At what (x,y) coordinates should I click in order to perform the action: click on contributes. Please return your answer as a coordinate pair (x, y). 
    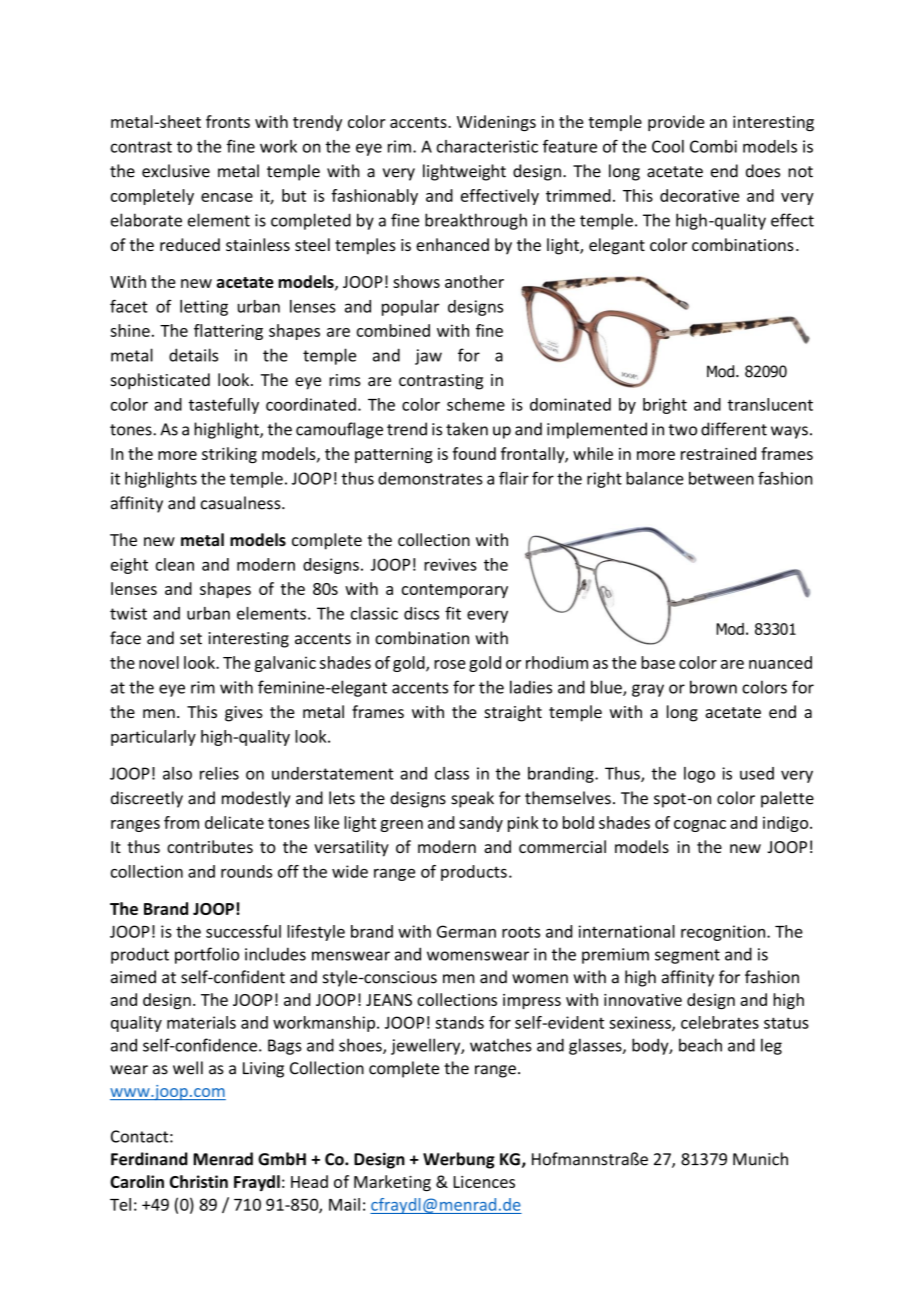
    Looking at the image, I should click on (210, 846).
